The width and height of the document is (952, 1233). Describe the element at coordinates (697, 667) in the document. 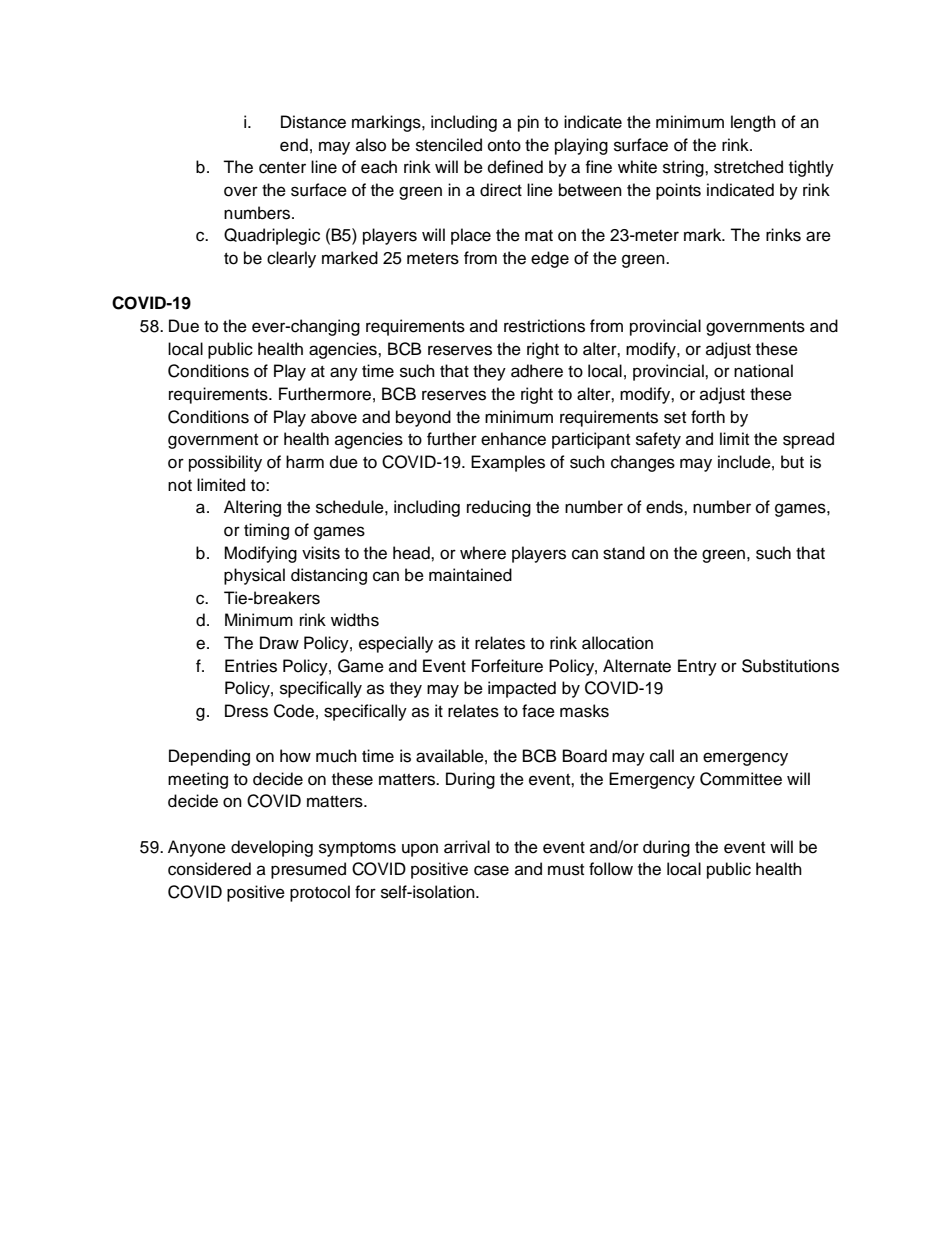

I see `Entry` at that location.
